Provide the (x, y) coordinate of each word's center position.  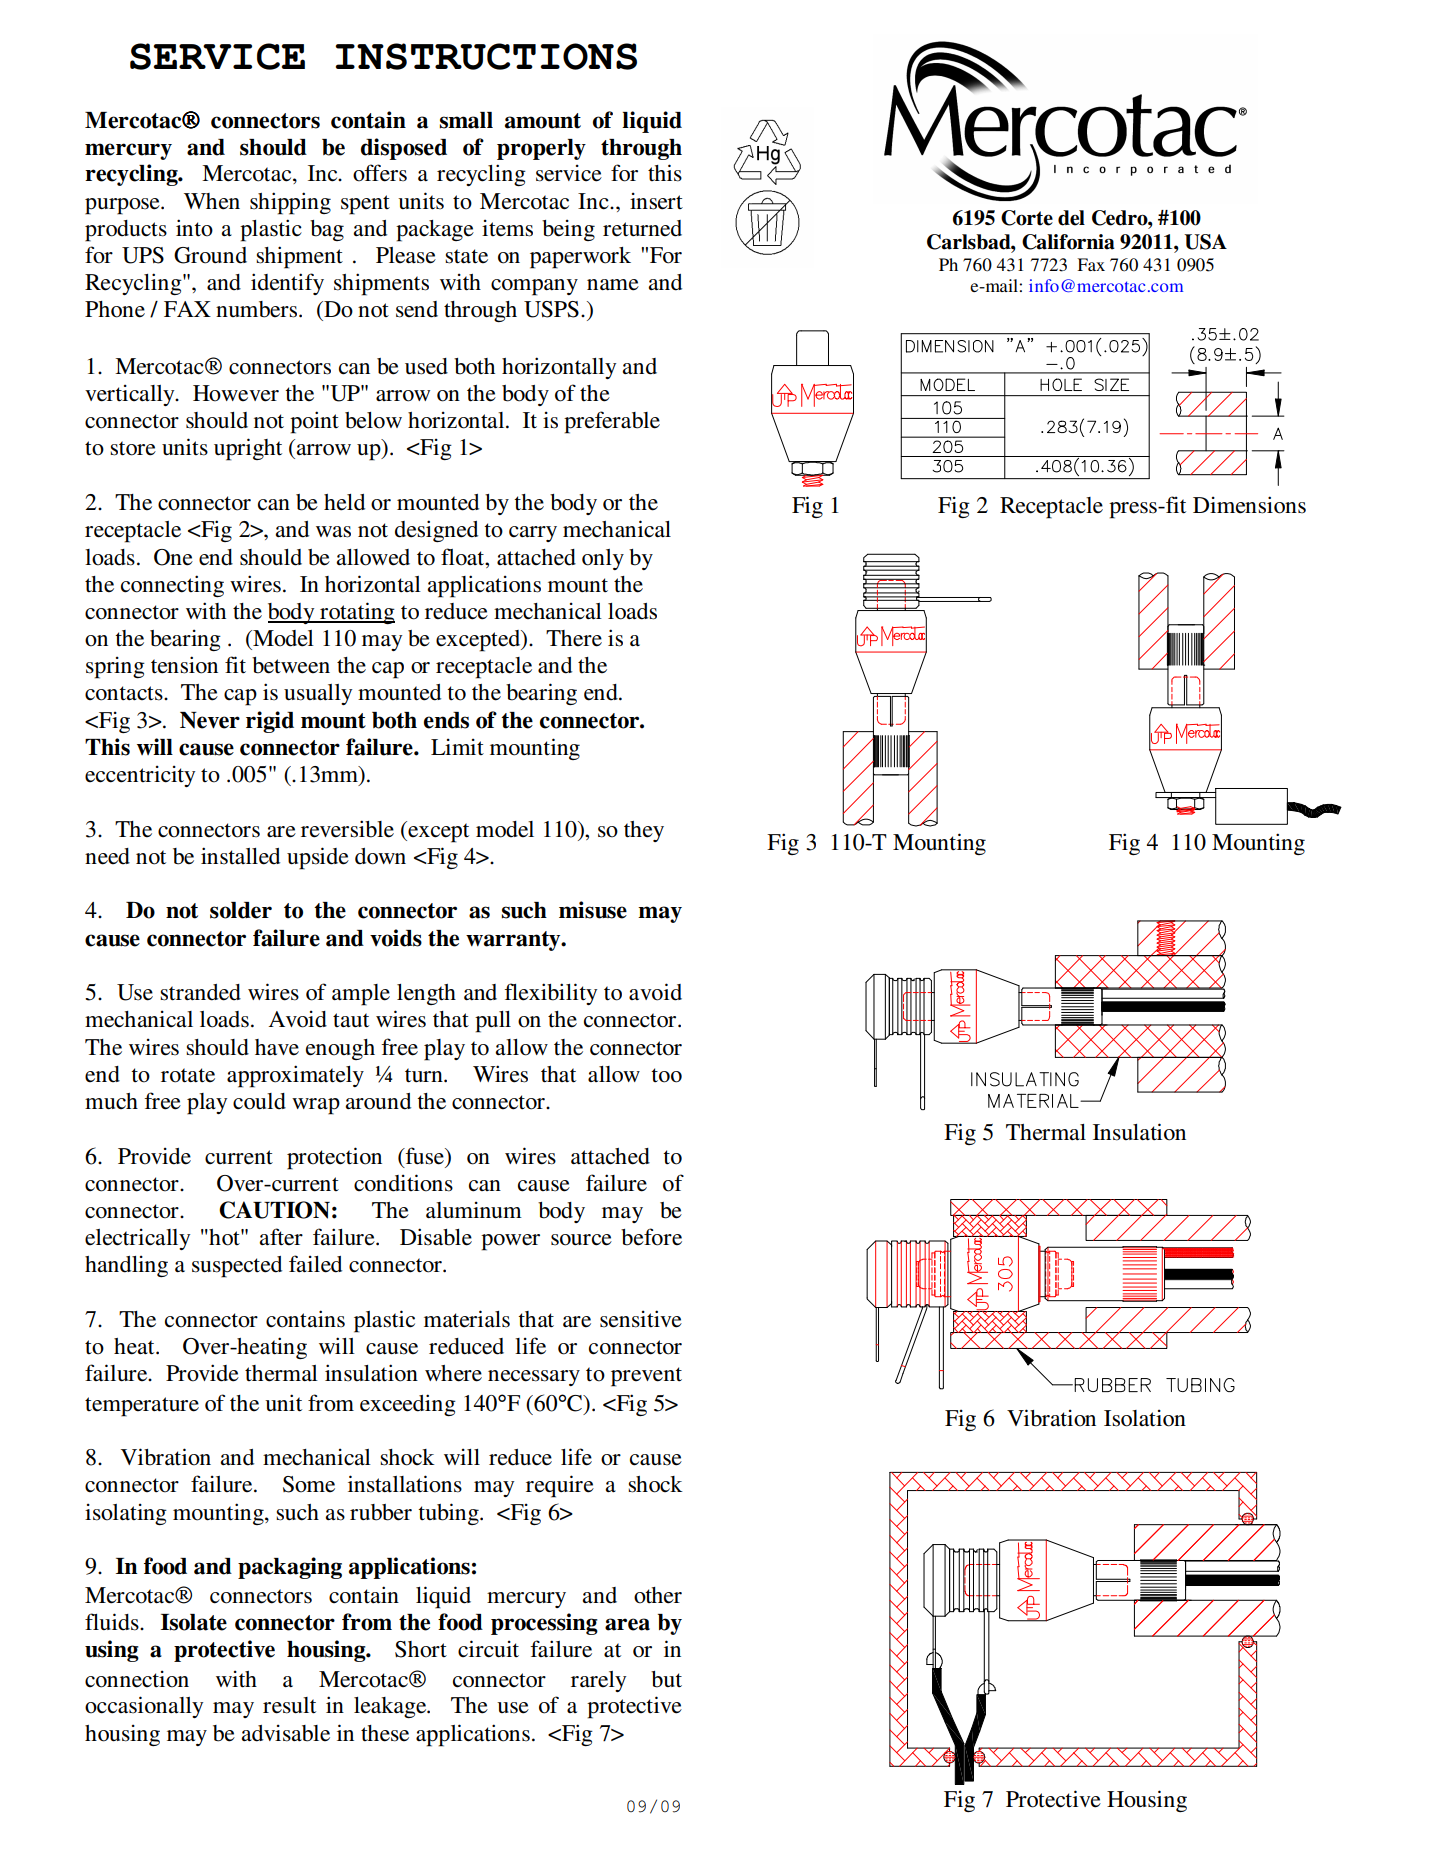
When (212, 201)
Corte (1027, 218)
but (666, 1679)
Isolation (1145, 1418)
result (289, 1705)
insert (656, 201)
